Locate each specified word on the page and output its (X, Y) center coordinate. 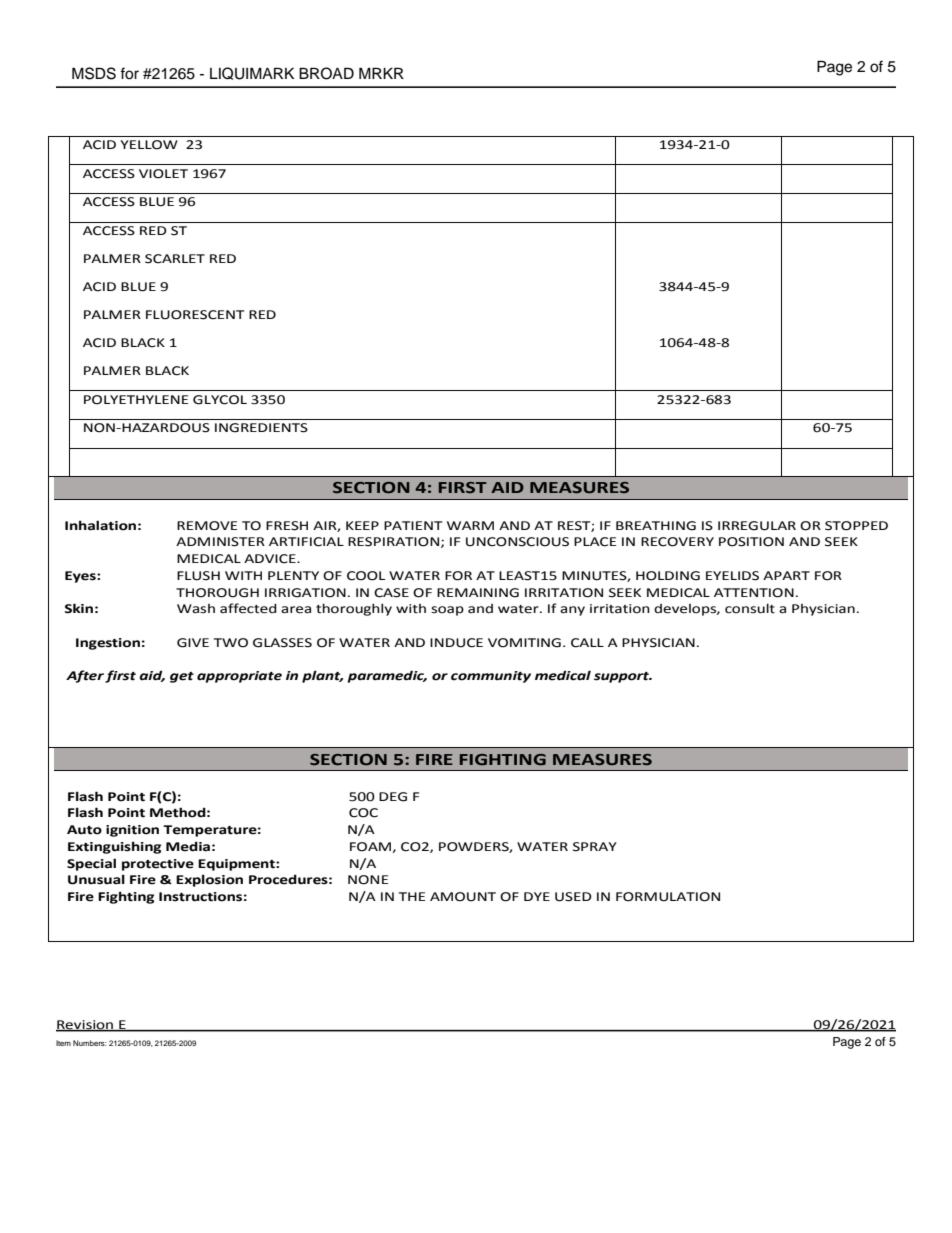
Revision (86, 1025)
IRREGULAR (757, 526)
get (182, 677)
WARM (470, 525)
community (491, 677)
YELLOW (149, 145)
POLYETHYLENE (136, 400)
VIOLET (163, 174)
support (623, 677)
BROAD (326, 73)
